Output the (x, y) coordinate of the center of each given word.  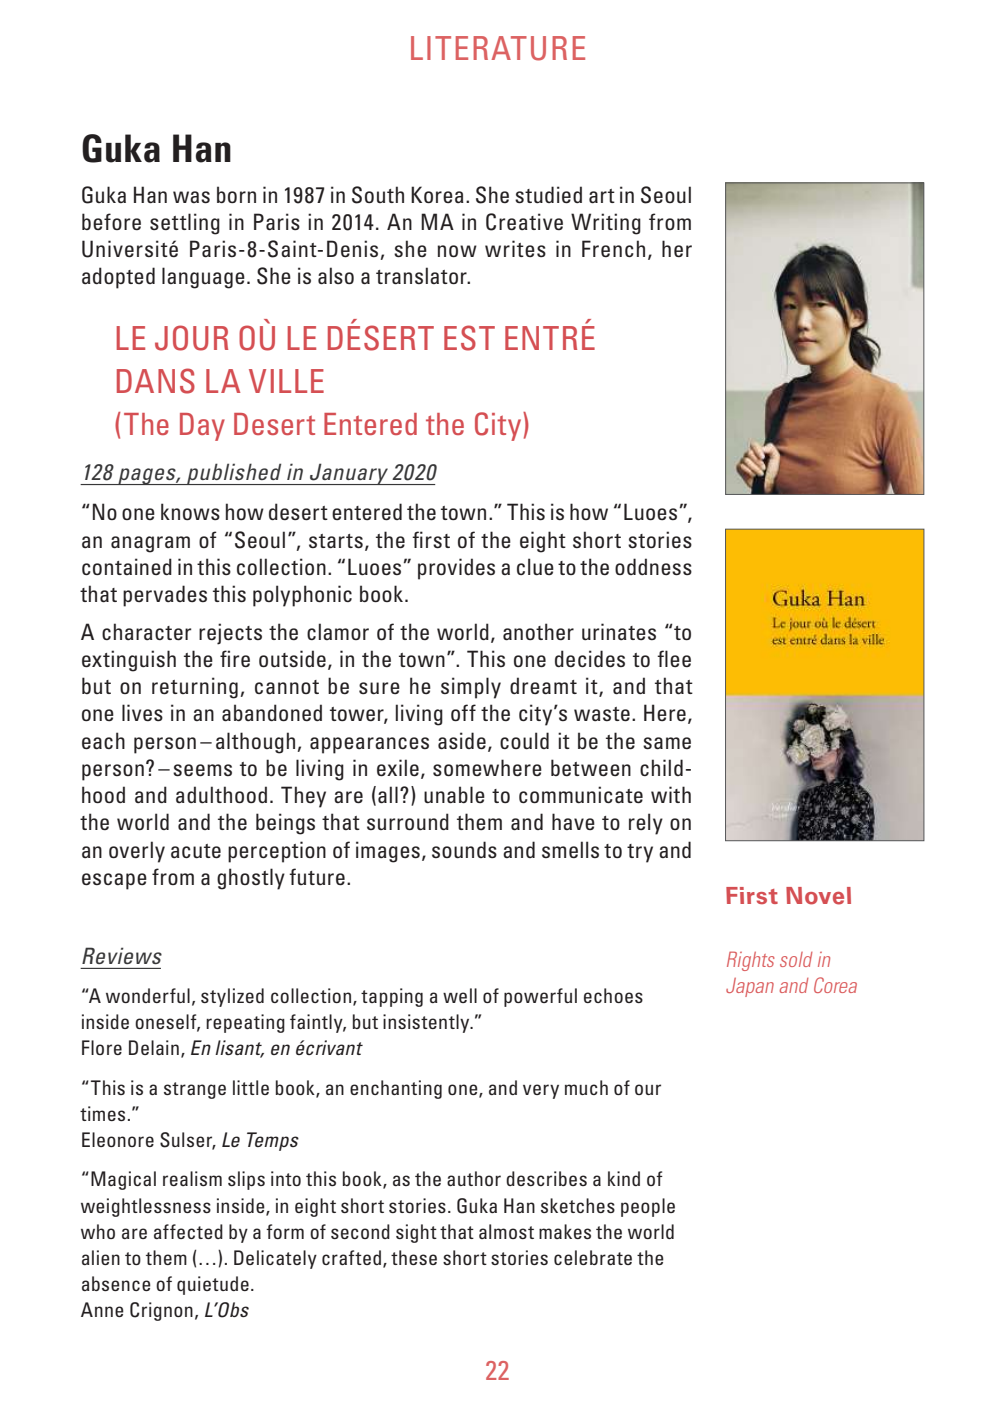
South (378, 195)
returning (195, 688)
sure (379, 688)
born (236, 194)
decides (590, 659)
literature (498, 48)
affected (188, 1231)
